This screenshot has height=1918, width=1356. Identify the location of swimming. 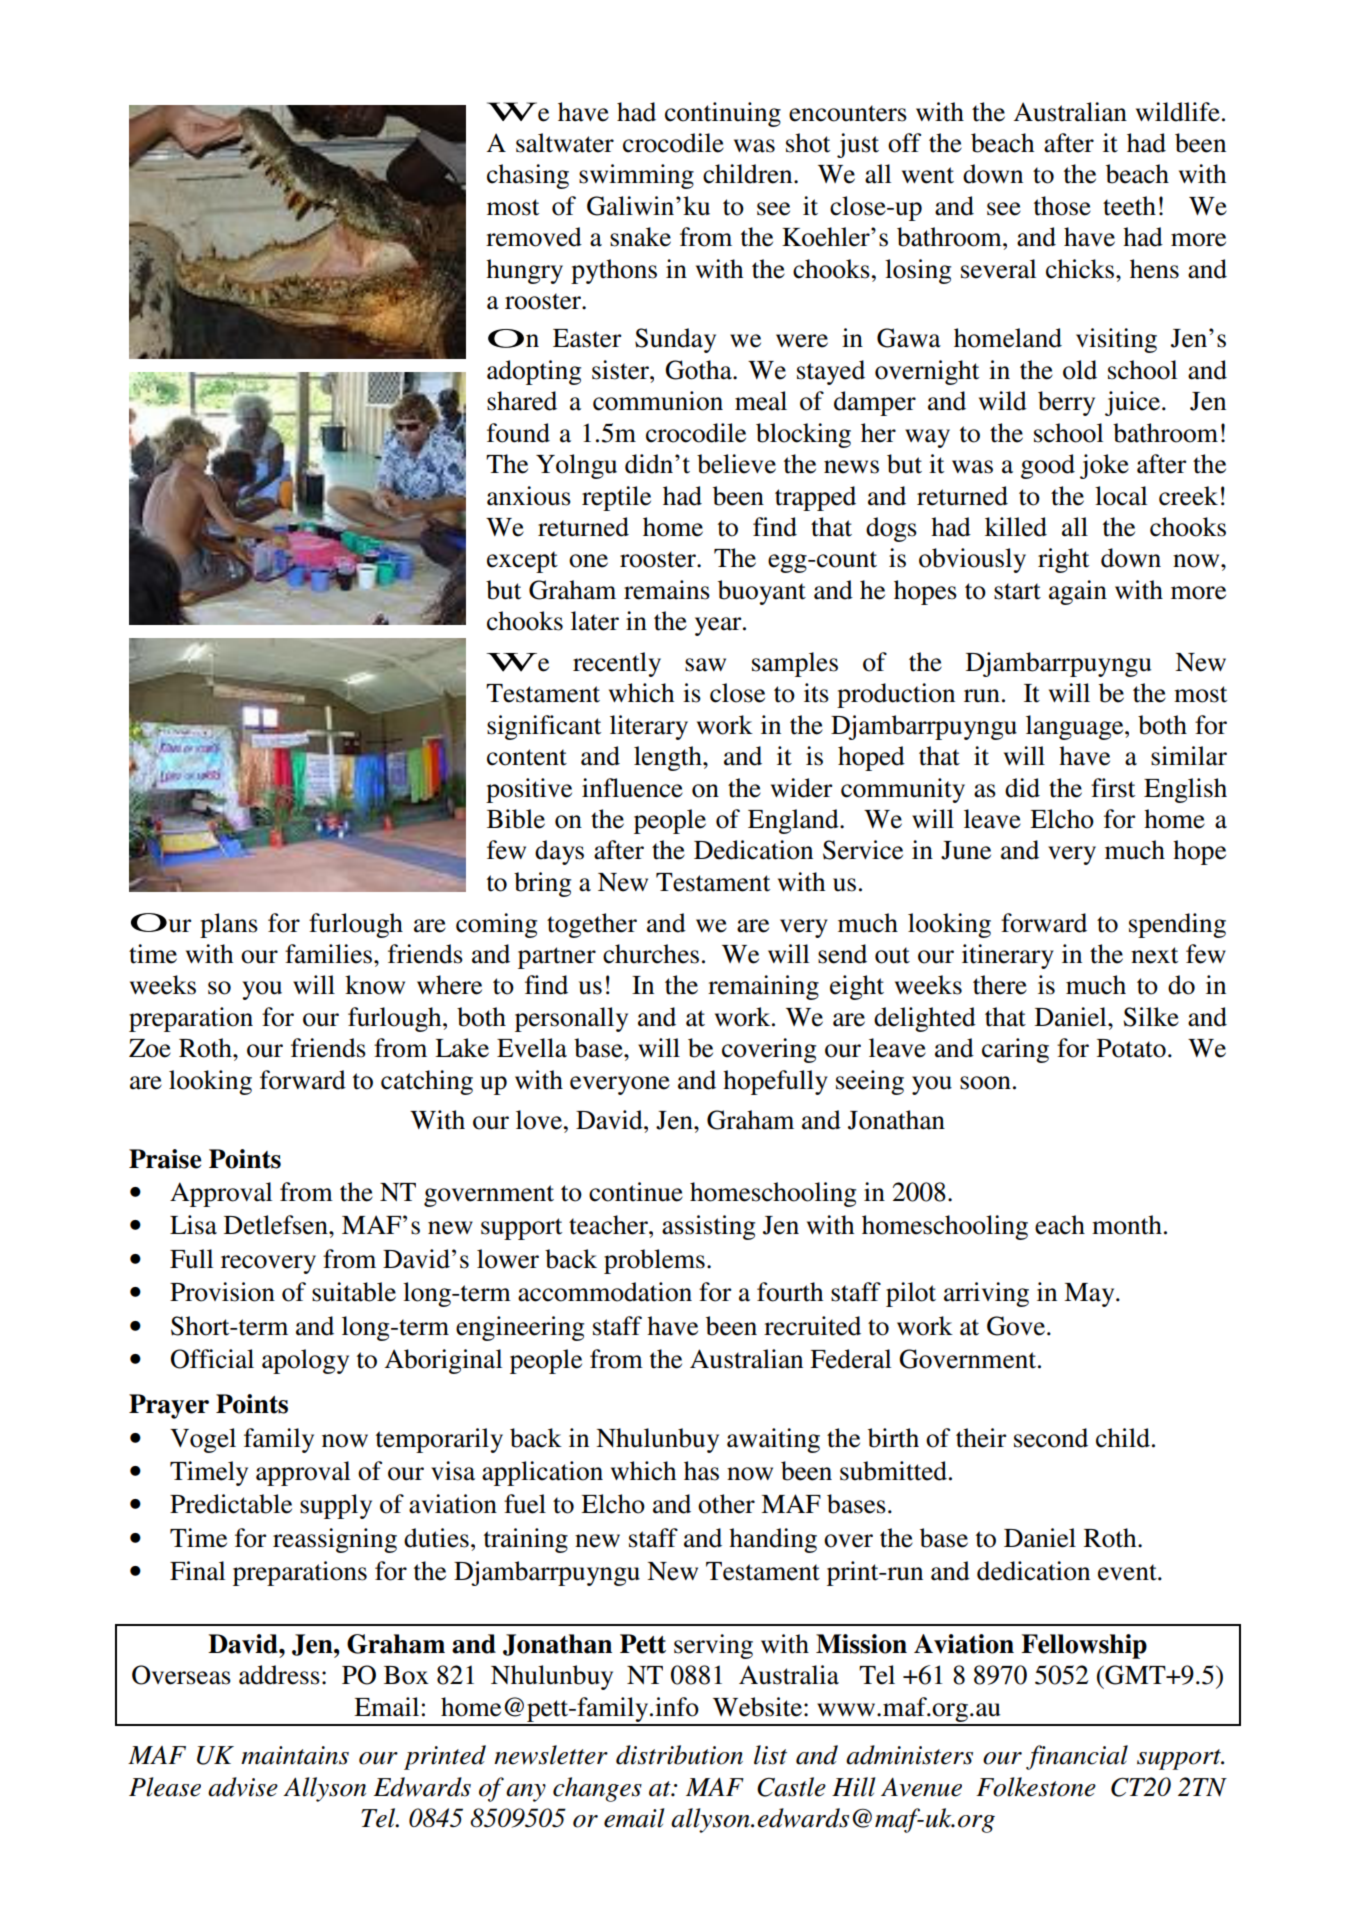
(636, 176).
